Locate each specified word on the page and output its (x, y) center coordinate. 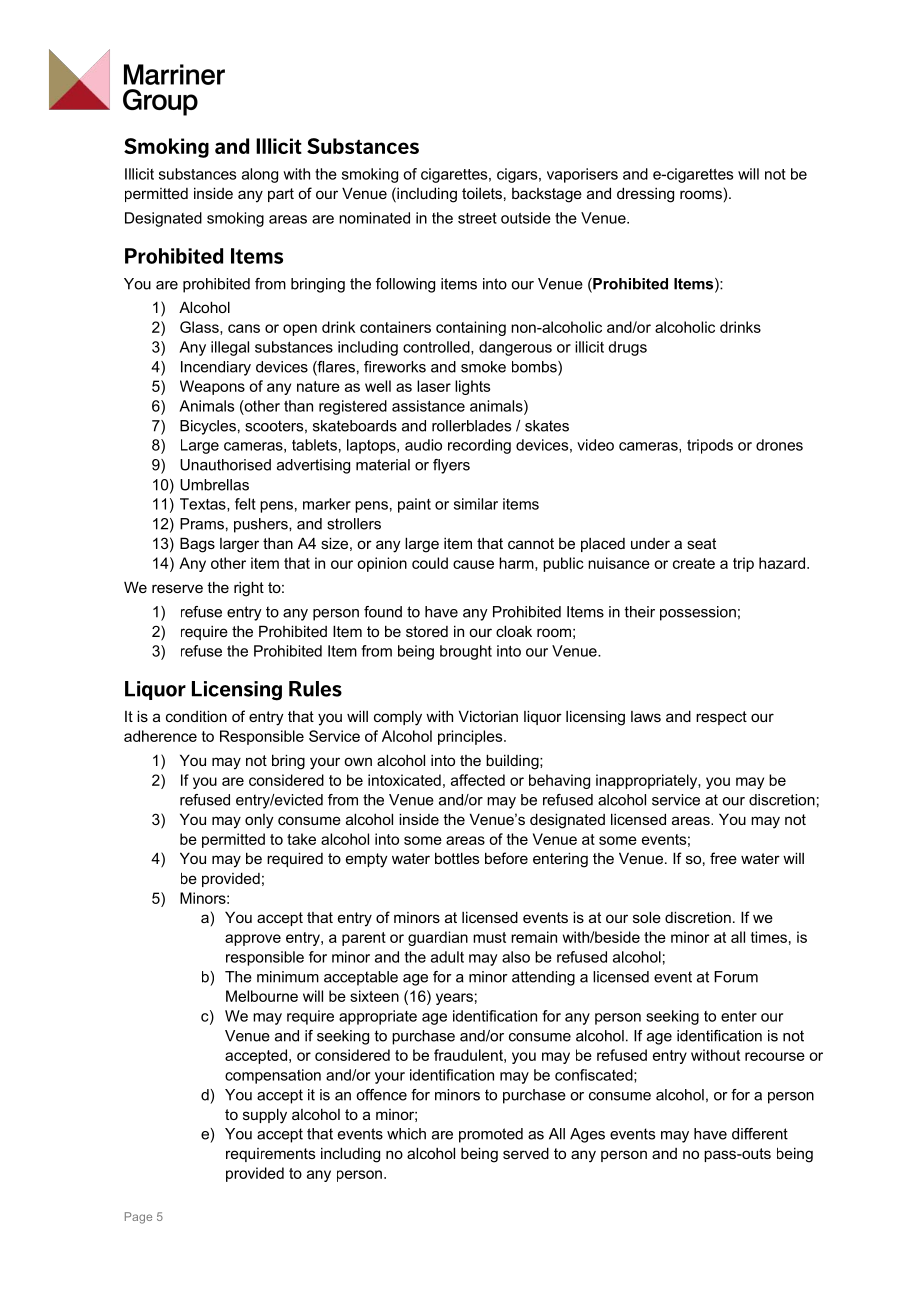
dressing (645, 195)
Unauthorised (225, 465)
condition (196, 716)
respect (721, 718)
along (260, 175)
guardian (438, 938)
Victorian (488, 716)
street (477, 218)
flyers (451, 466)
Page (138, 1218)
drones (779, 445)
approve (253, 940)
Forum (736, 977)
